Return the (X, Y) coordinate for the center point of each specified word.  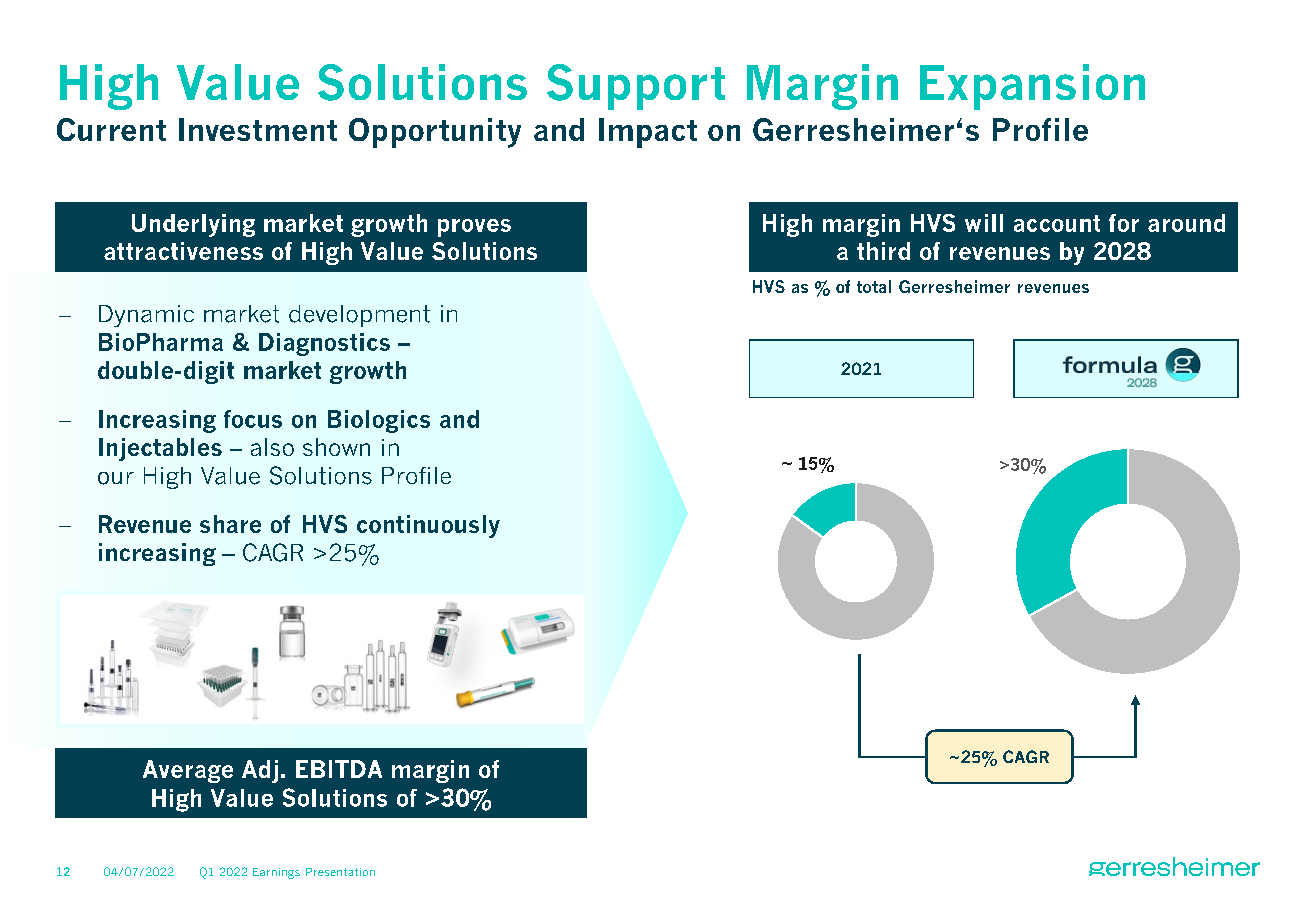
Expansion (1032, 87)
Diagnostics (324, 344)
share (230, 524)
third (883, 251)
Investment (258, 129)
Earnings (276, 873)
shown (336, 447)
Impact (648, 133)
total (874, 286)
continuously (428, 526)
